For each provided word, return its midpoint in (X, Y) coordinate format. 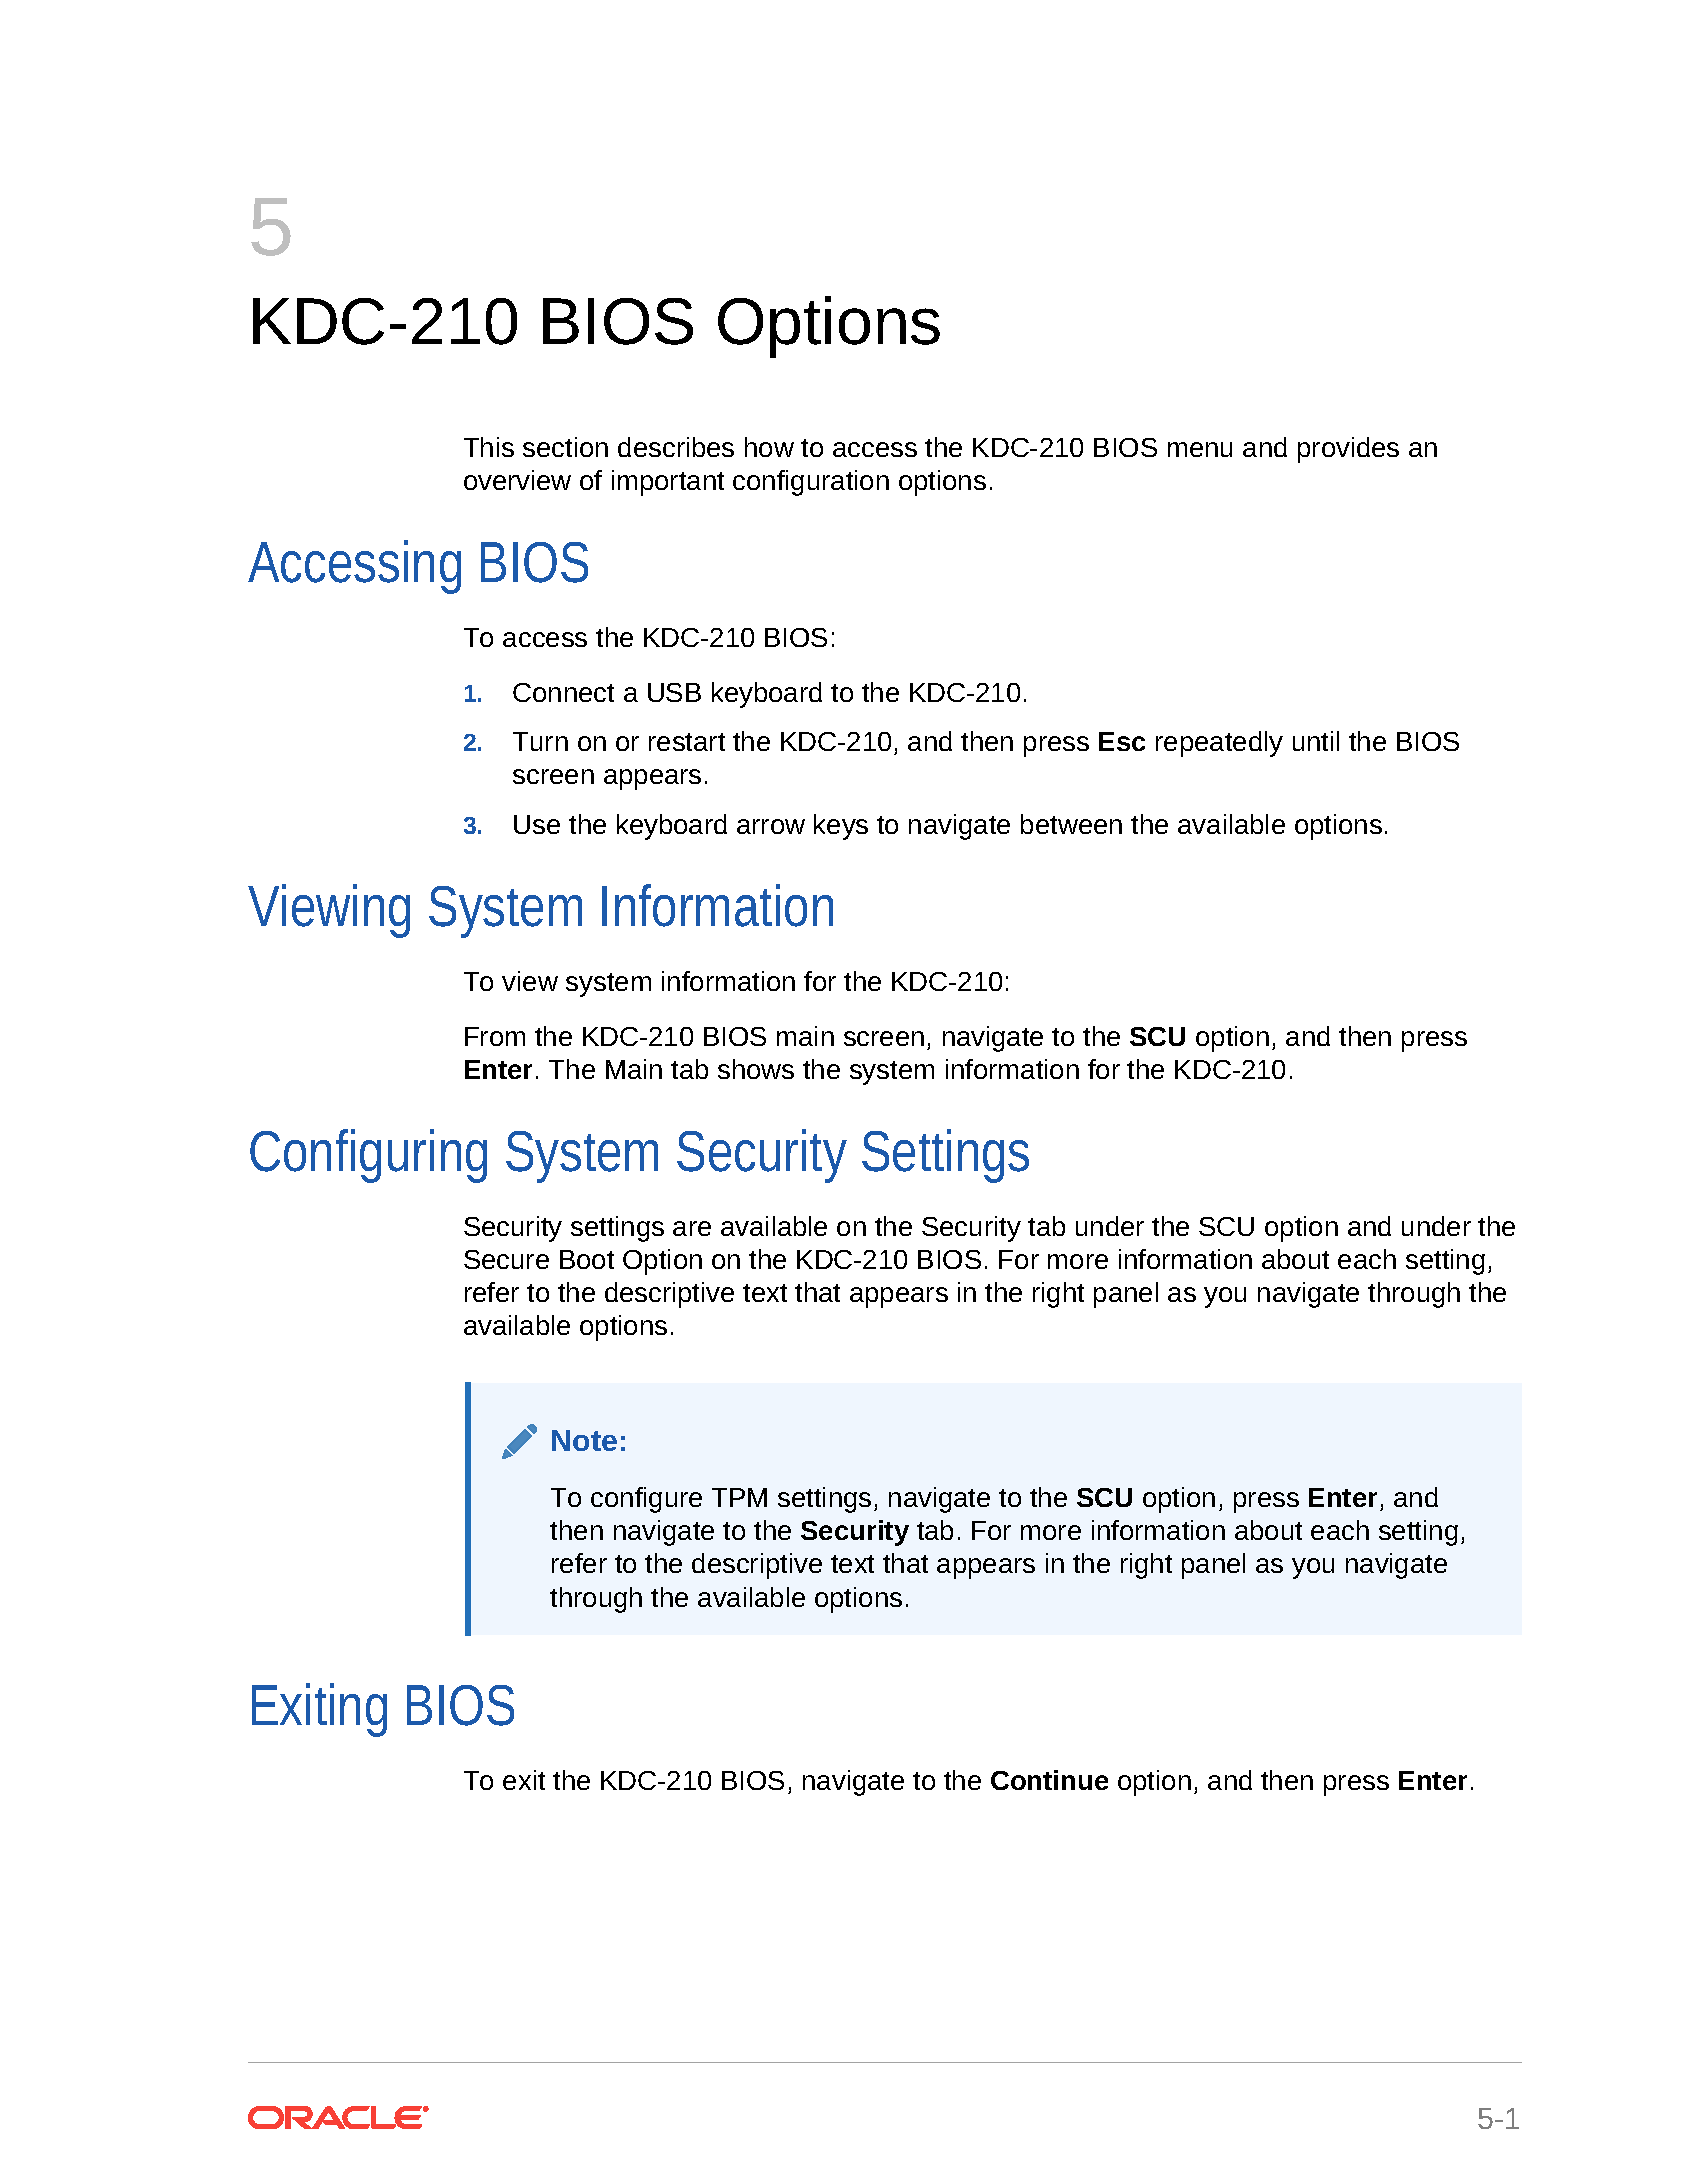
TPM (739, 1497)
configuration (811, 483)
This (489, 447)
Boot (587, 1259)
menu (1200, 449)
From (495, 1036)
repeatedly (1219, 744)
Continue (1049, 1780)
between (1071, 824)
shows (756, 1069)
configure (646, 1500)
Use (537, 824)
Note (584, 1440)
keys (841, 827)
